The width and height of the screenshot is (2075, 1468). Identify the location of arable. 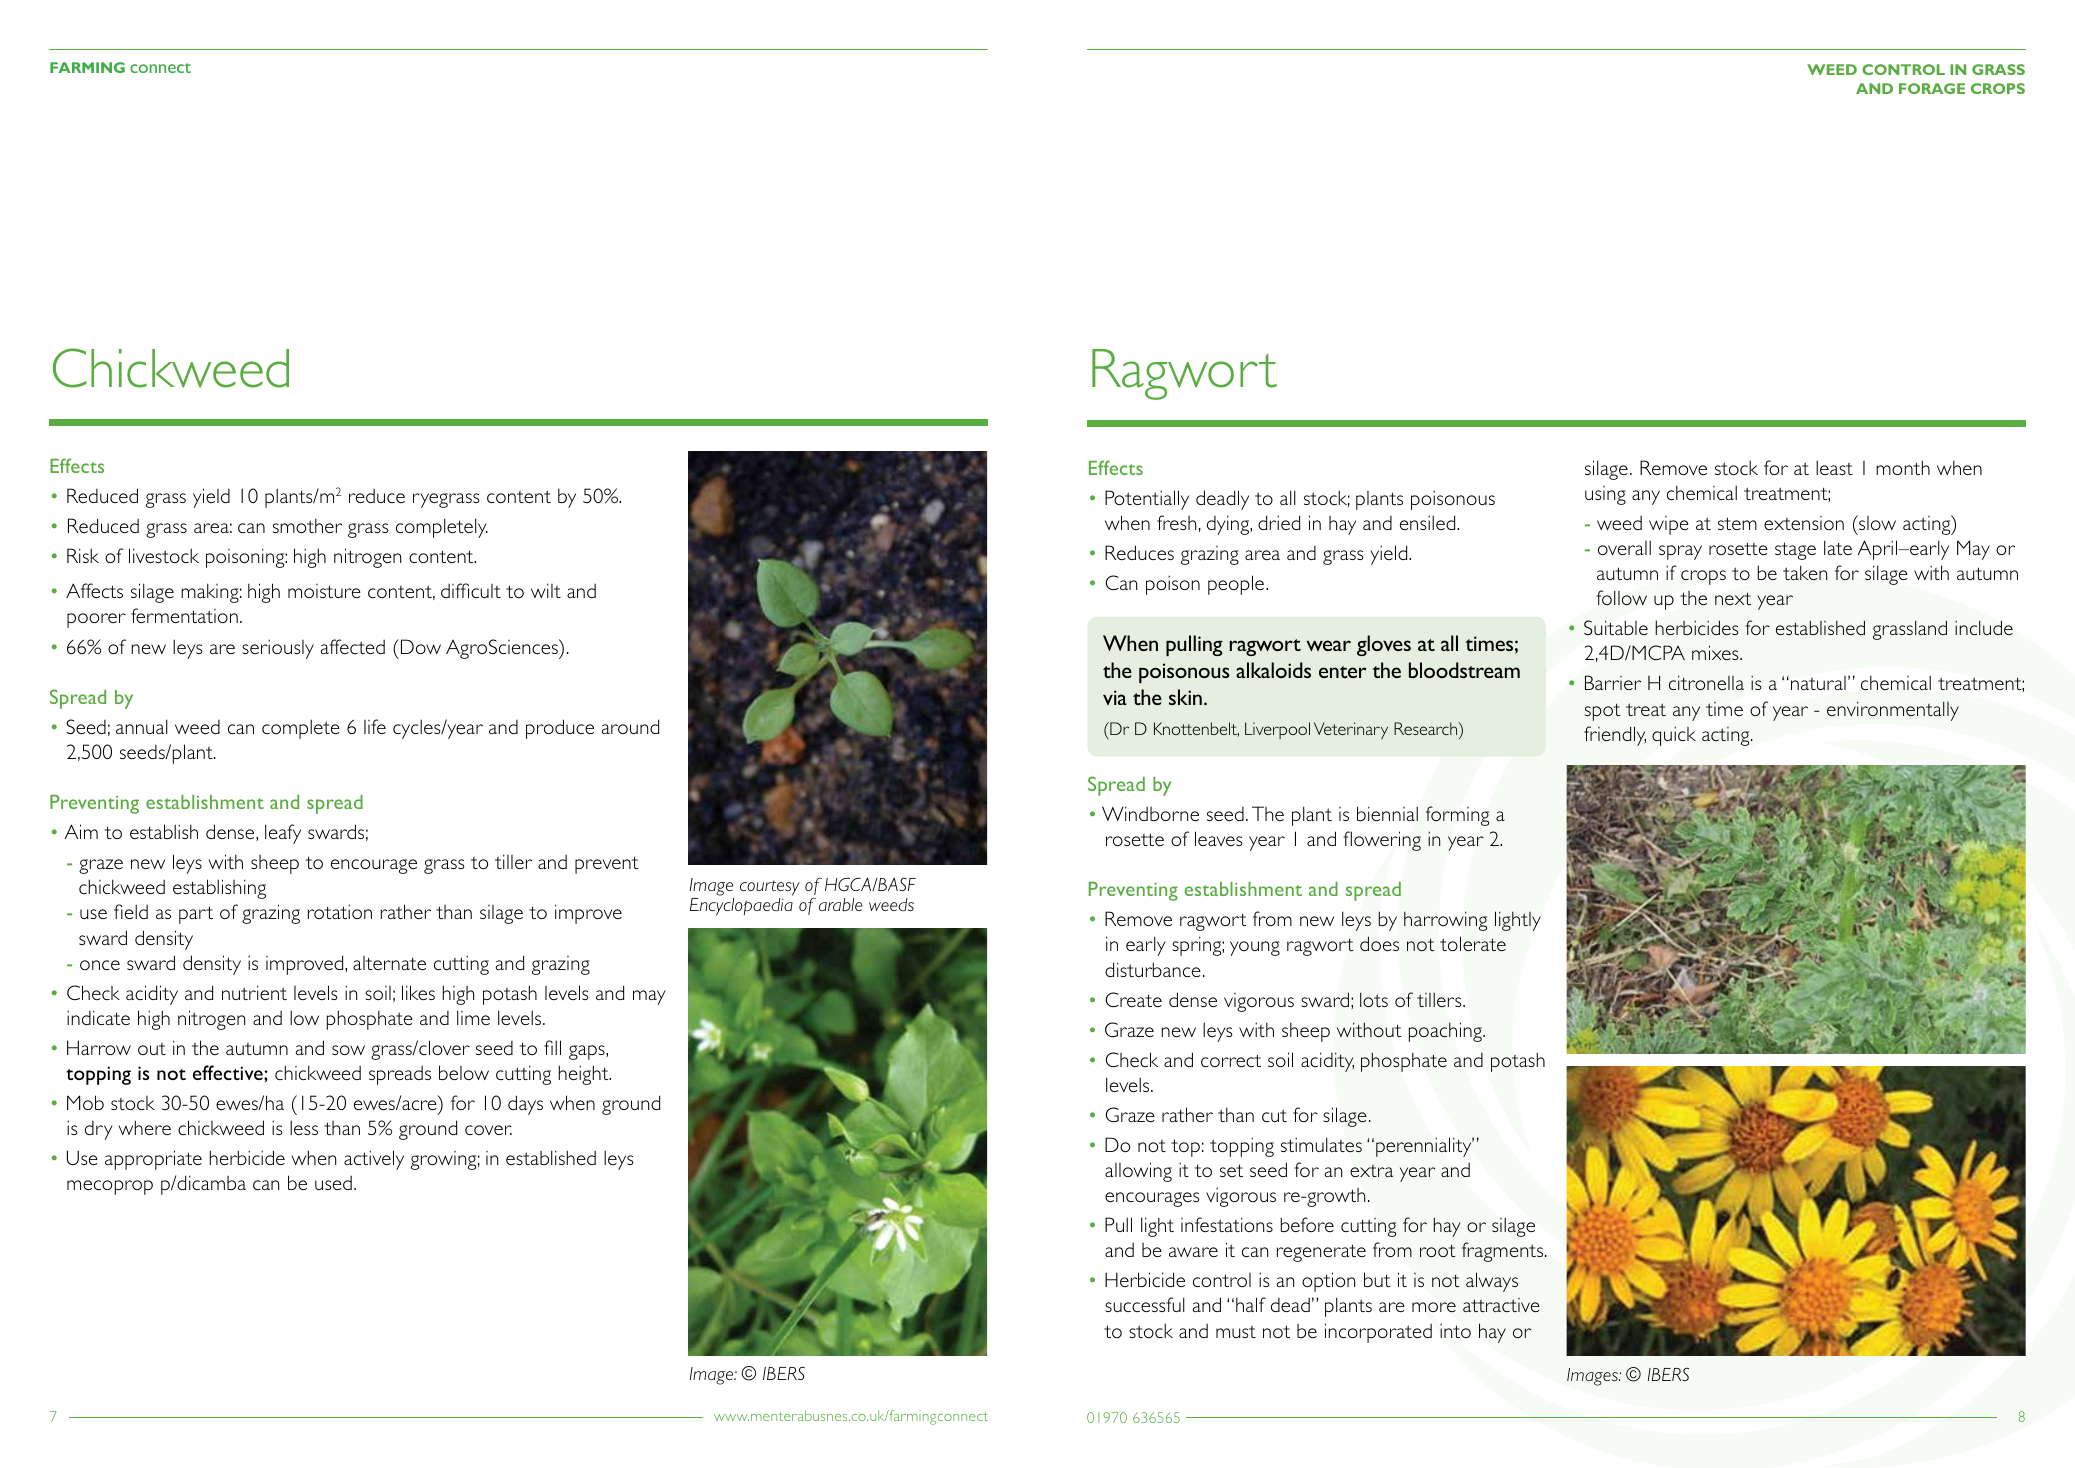
(841, 904).
